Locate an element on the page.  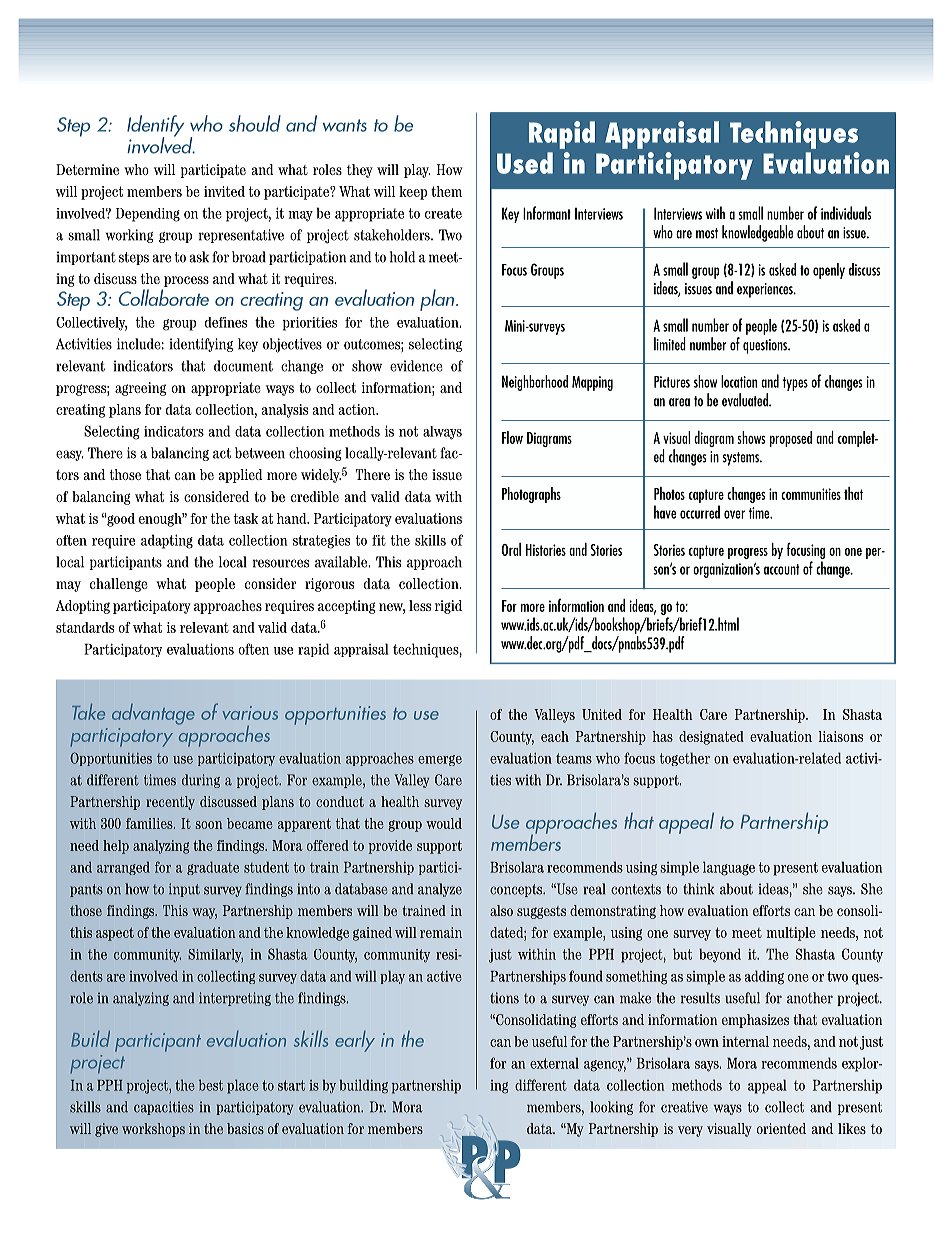
them is located at coordinates (446, 191).
